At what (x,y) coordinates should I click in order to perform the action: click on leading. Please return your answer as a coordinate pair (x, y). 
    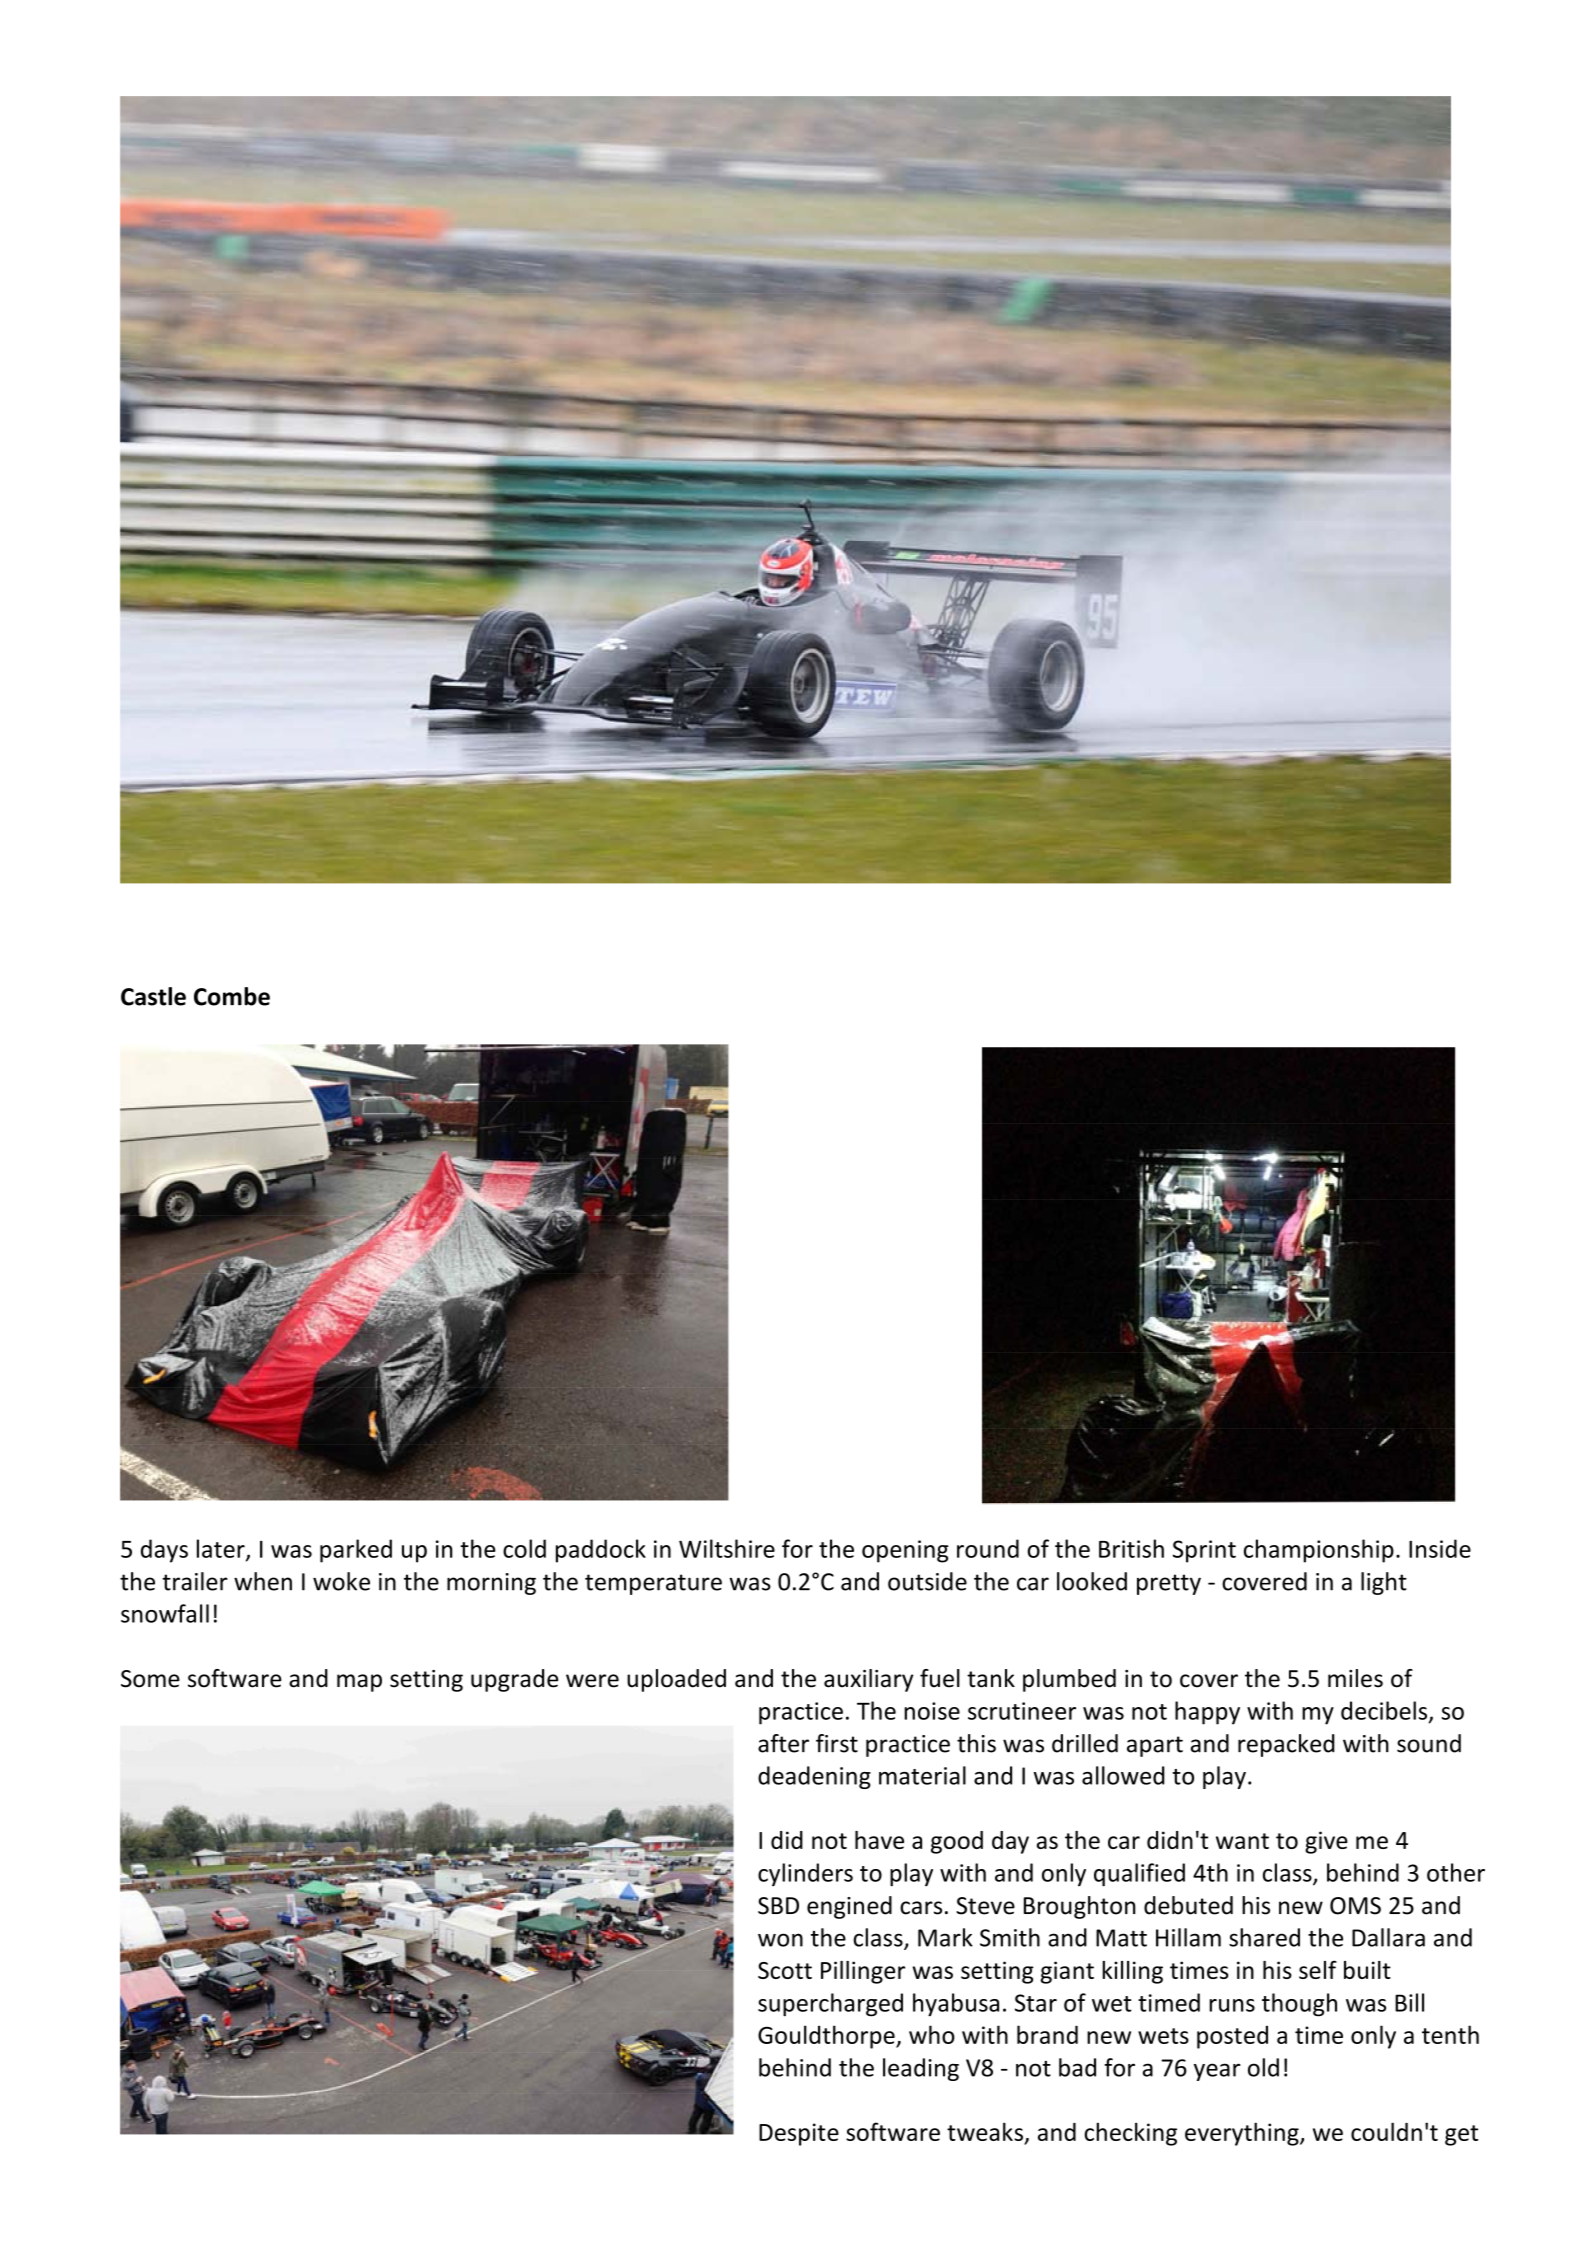
    Looking at the image, I should click on (921, 2069).
